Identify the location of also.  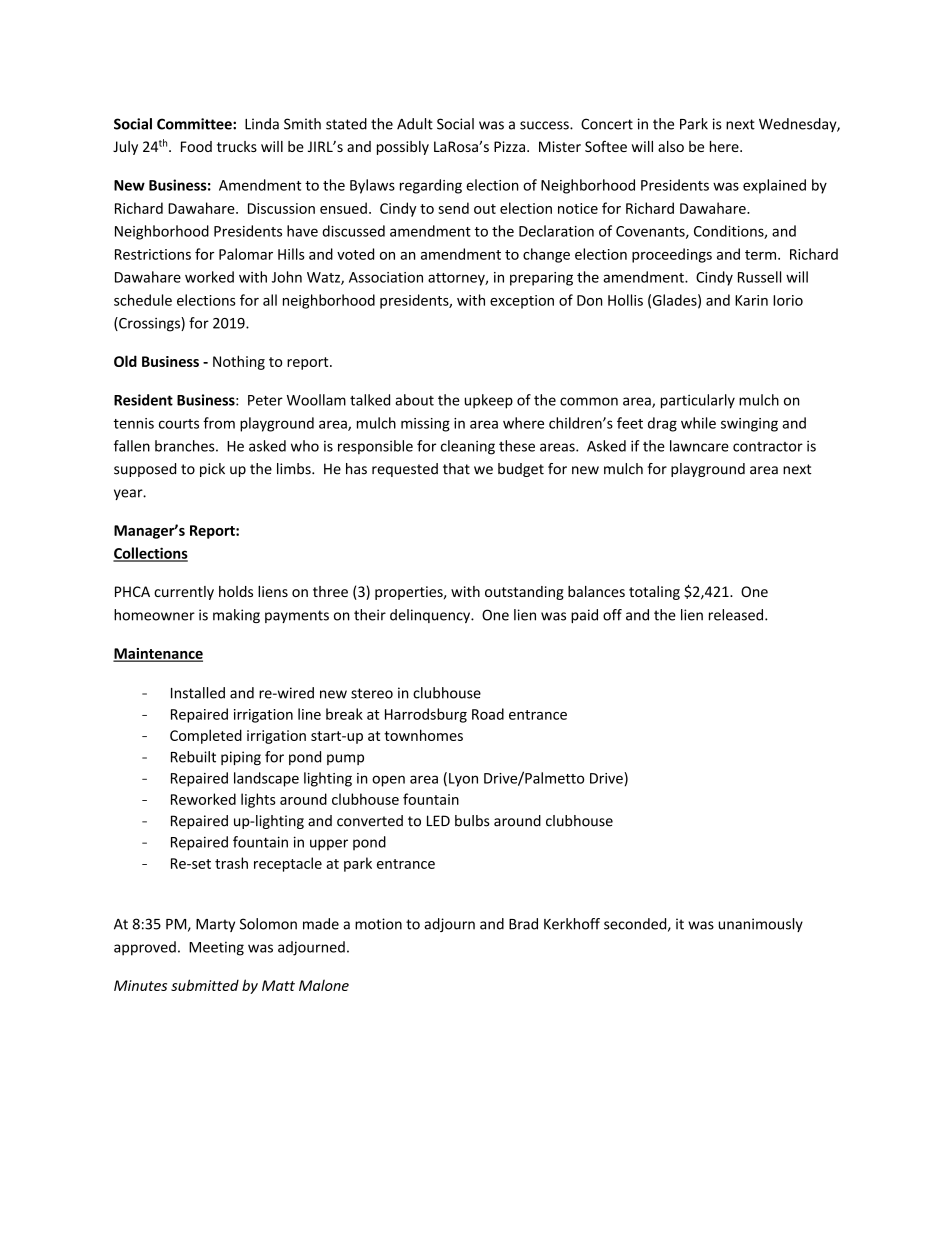
(671, 146).
